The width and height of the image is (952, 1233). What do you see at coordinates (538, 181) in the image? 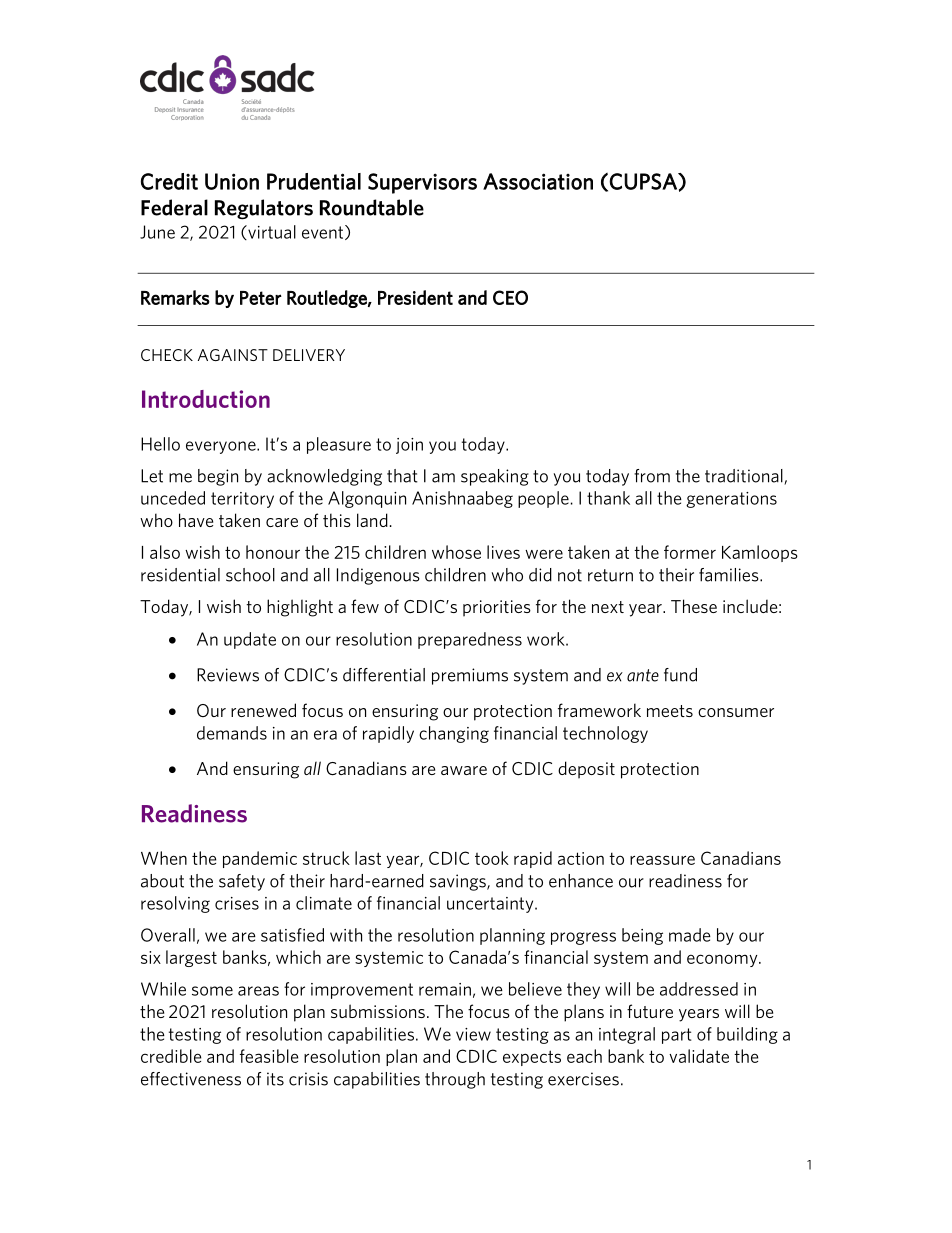
I see `Association` at bounding box center [538, 181].
